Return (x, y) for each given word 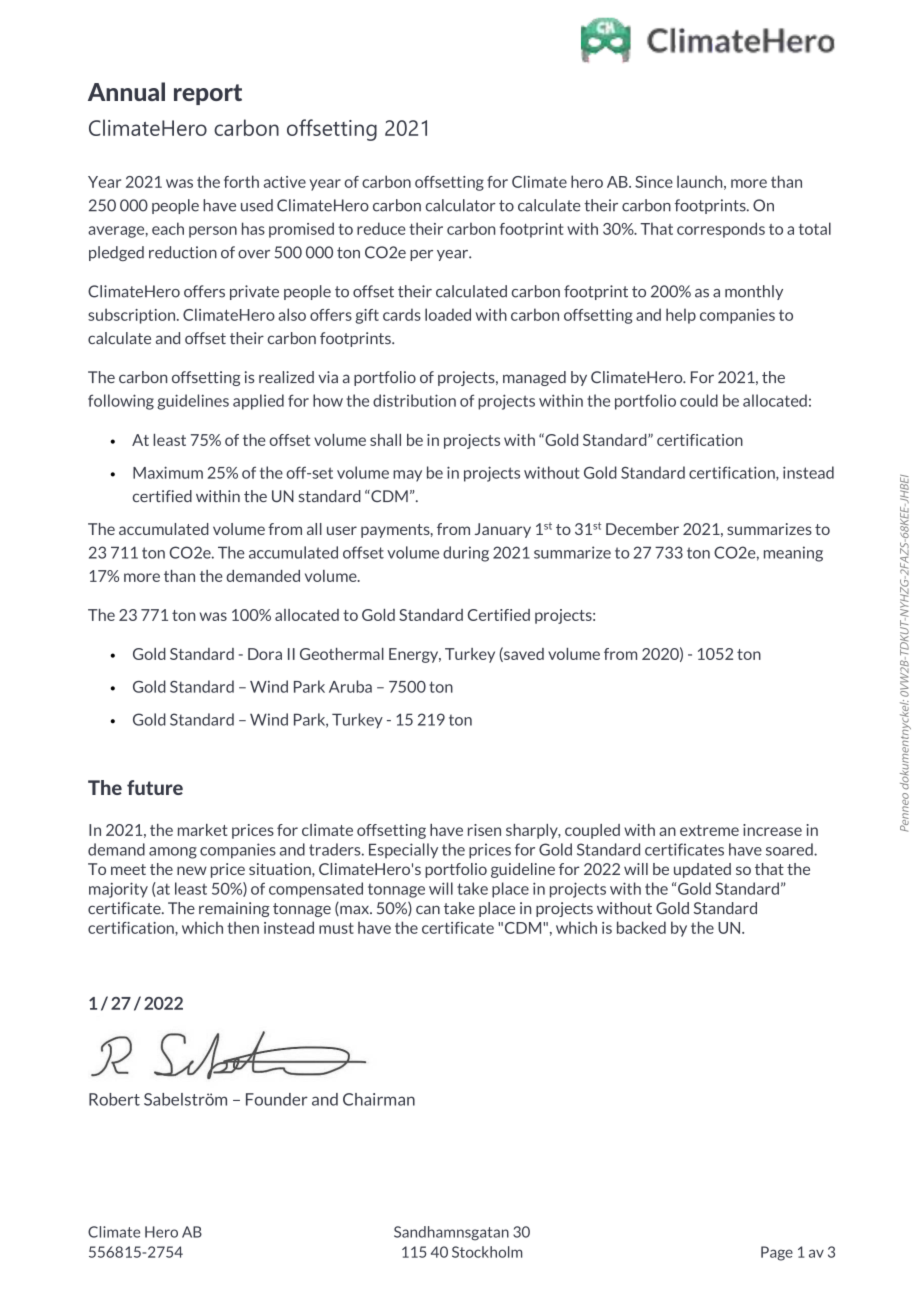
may (407, 476)
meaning (793, 554)
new (192, 870)
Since (654, 182)
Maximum (168, 472)
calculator (461, 205)
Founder (277, 1099)
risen (484, 830)
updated (702, 870)
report (208, 94)
